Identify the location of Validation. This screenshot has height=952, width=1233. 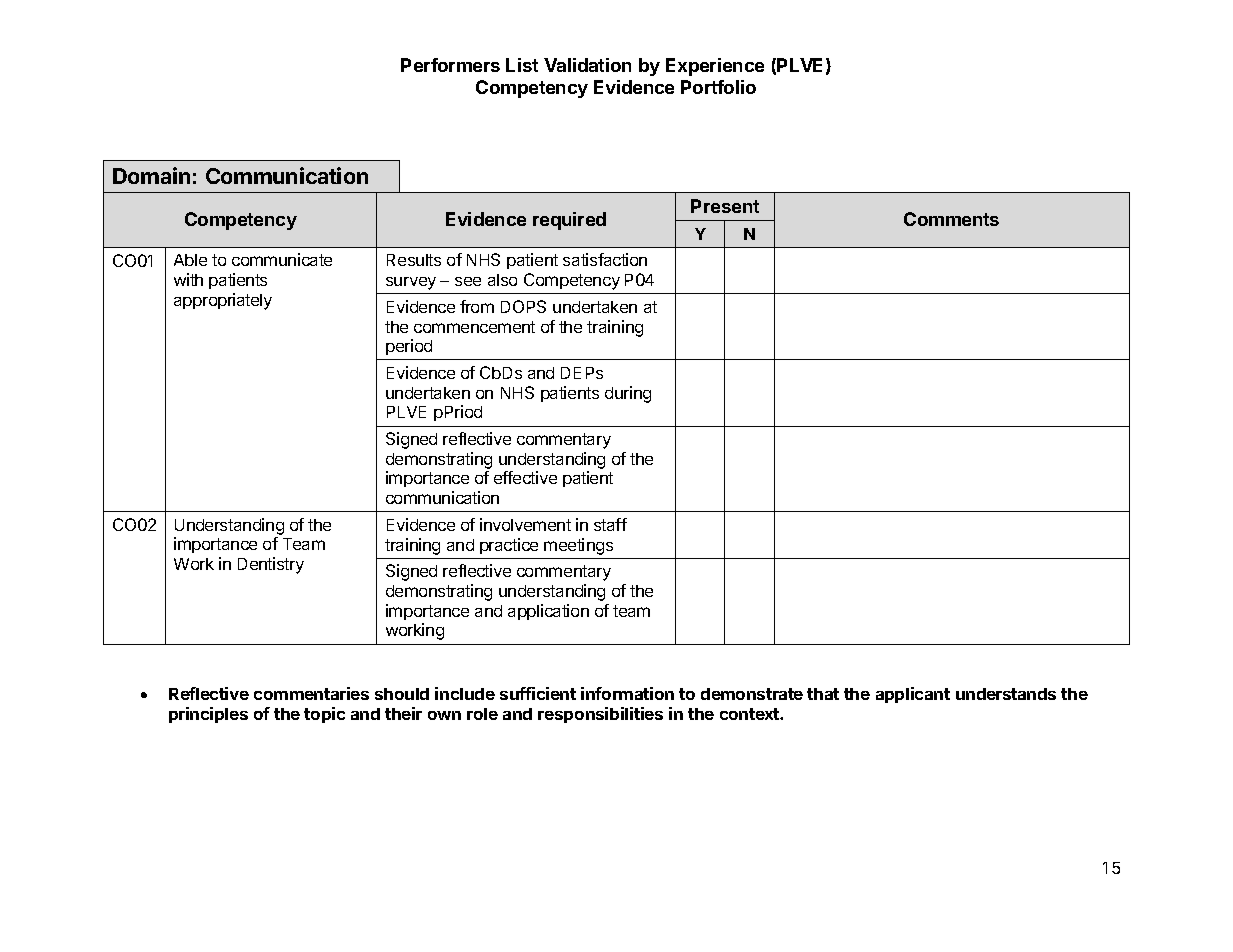
(587, 65).
